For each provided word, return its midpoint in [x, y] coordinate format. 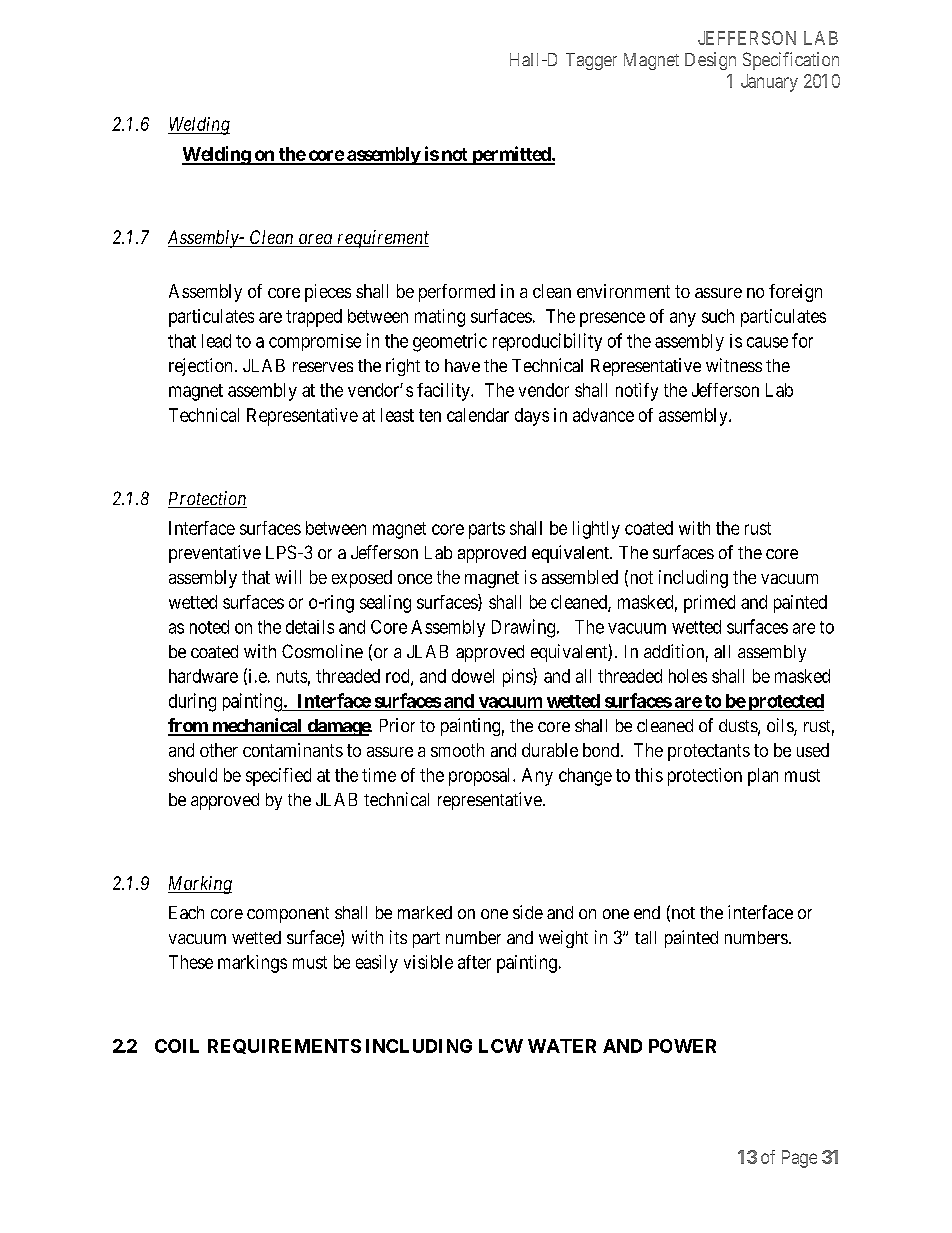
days [532, 417]
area [315, 240]
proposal [481, 777]
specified [278, 777]
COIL [177, 1046]
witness [734, 365]
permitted [511, 155]
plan [763, 777]
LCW [501, 1046]
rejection [200, 367]
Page [799, 1159]
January [769, 83]
